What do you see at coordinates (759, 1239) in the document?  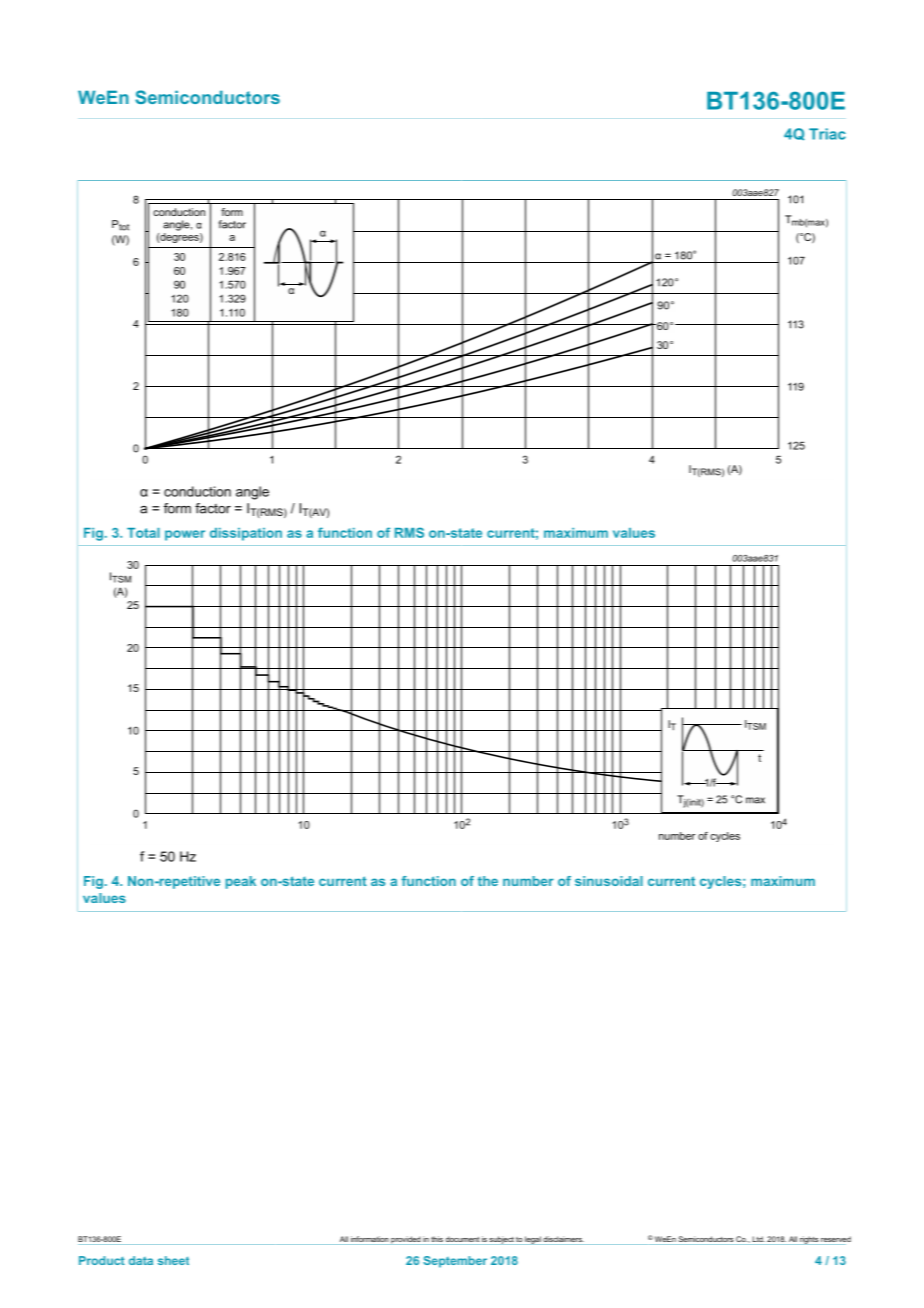 I see `Ltd` at bounding box center [759, 1239].
